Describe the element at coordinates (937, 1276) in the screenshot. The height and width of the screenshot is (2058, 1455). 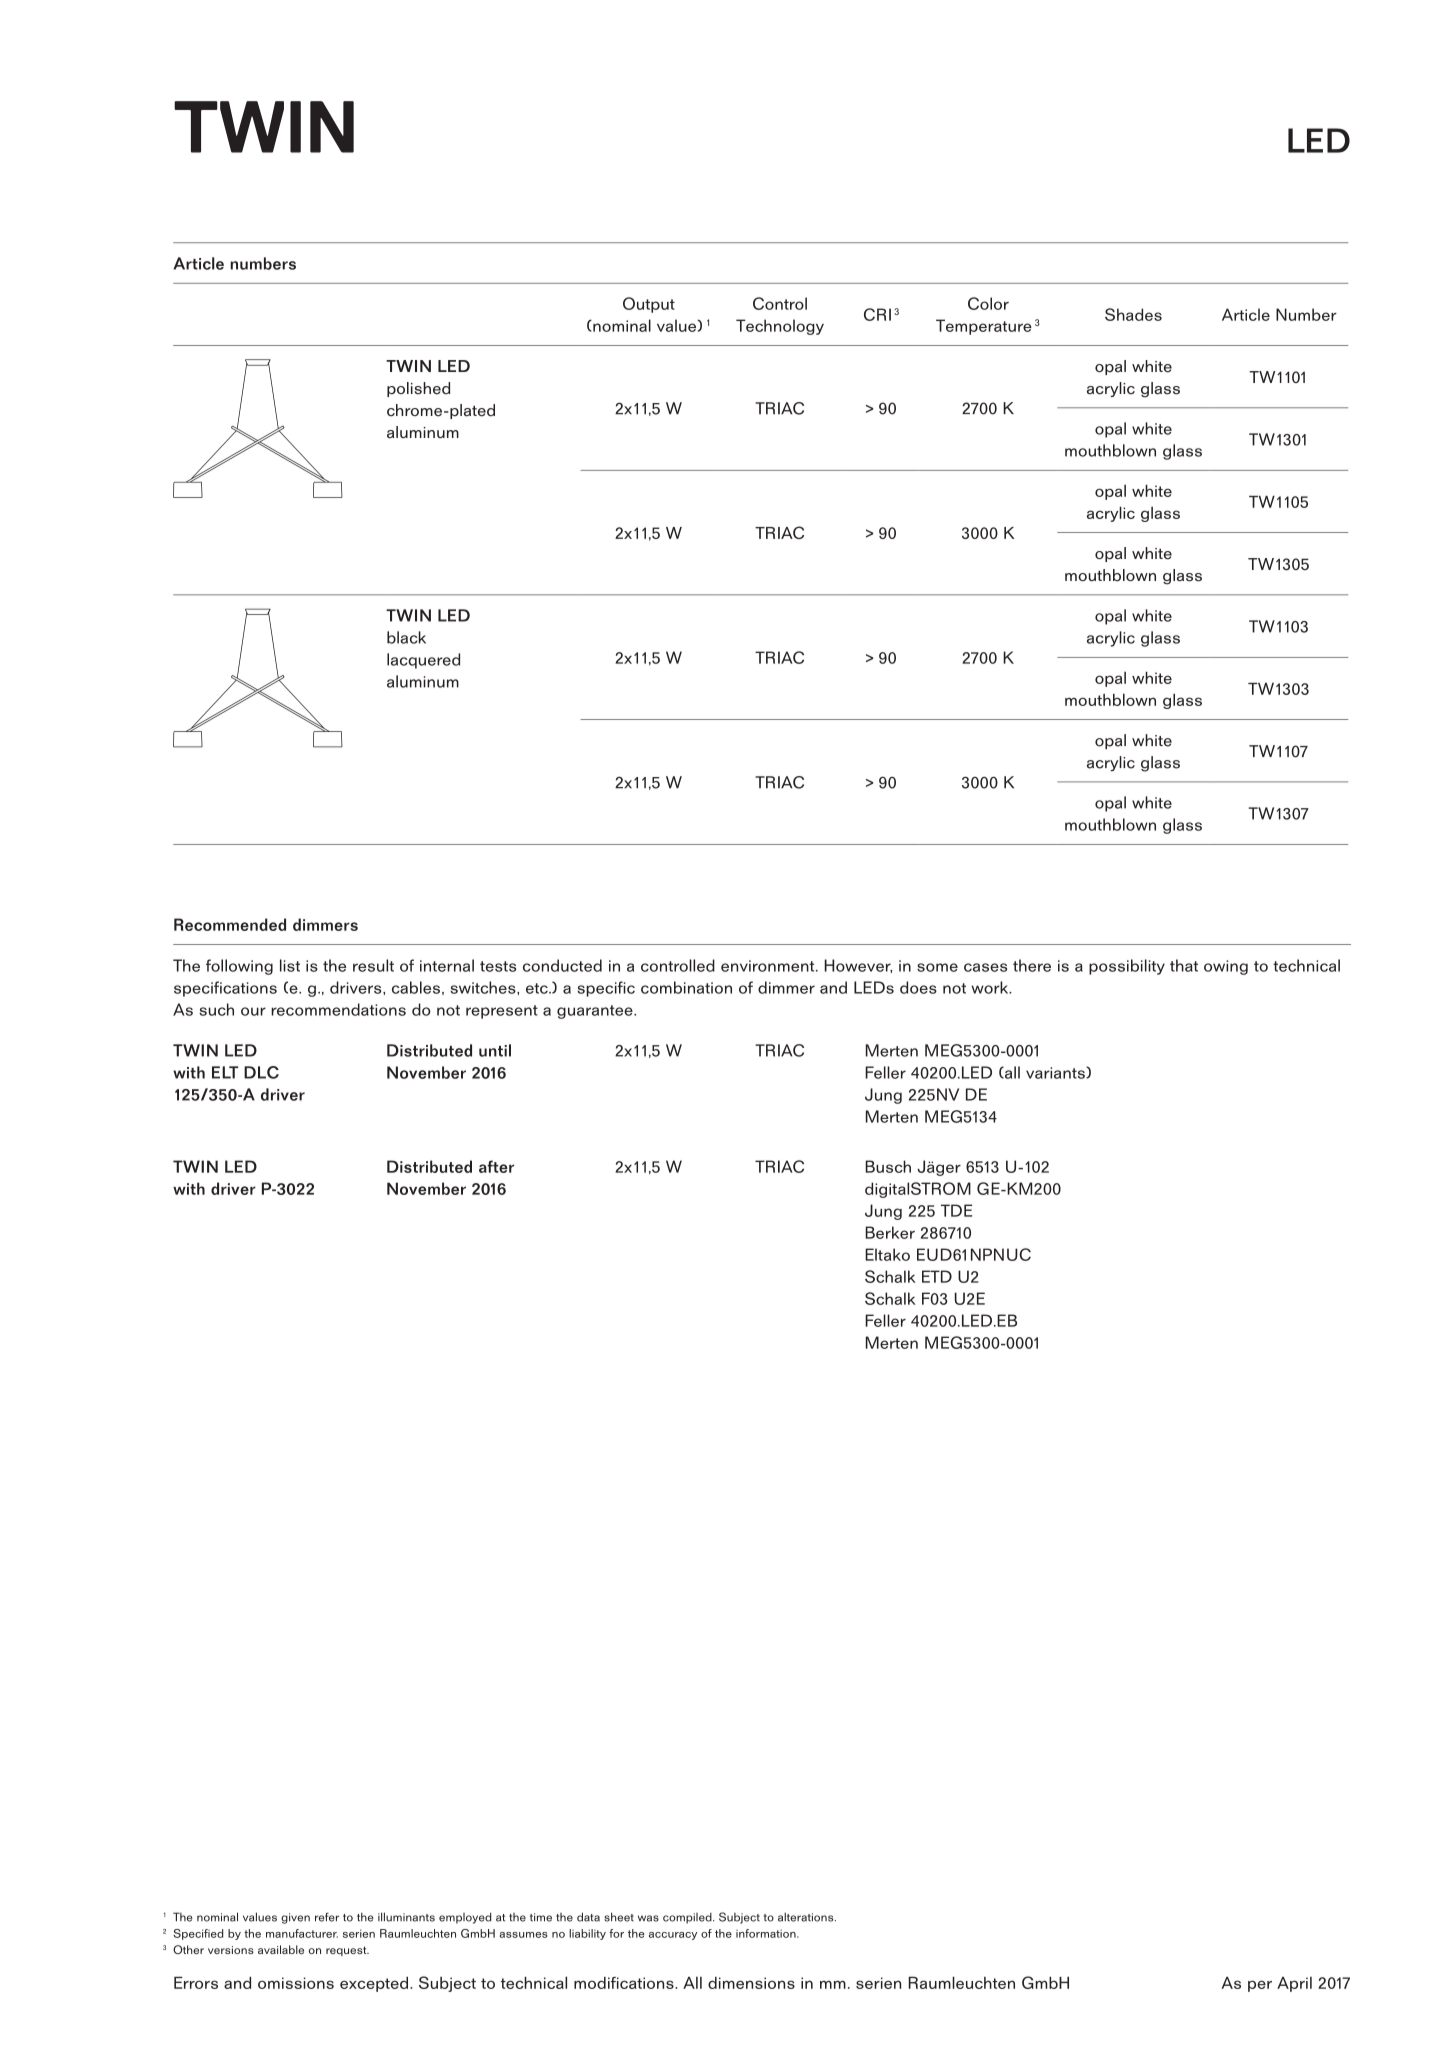
I see `ETD` at that location.
